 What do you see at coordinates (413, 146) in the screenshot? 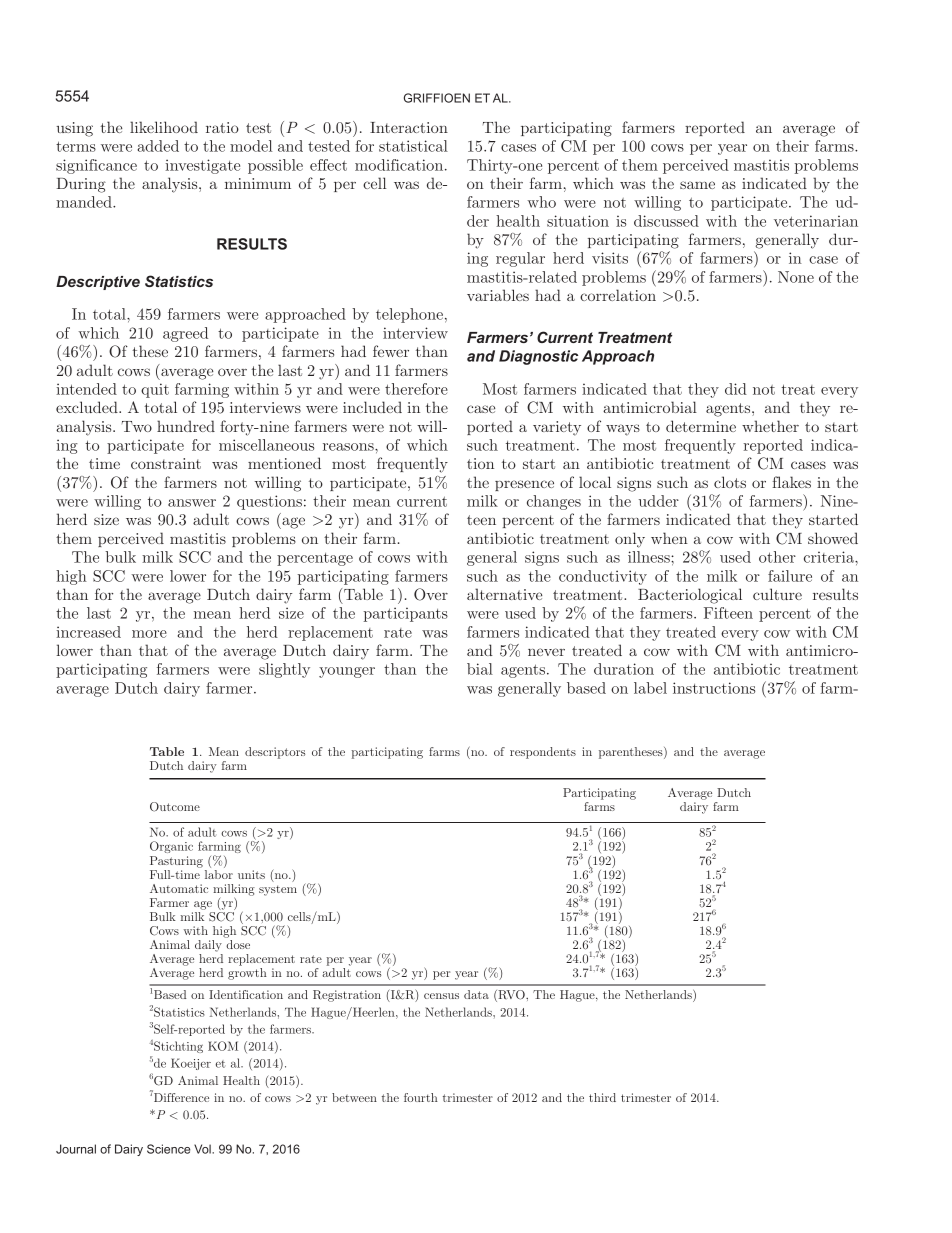
I see `statistical` at bounding box center [413, 146].
